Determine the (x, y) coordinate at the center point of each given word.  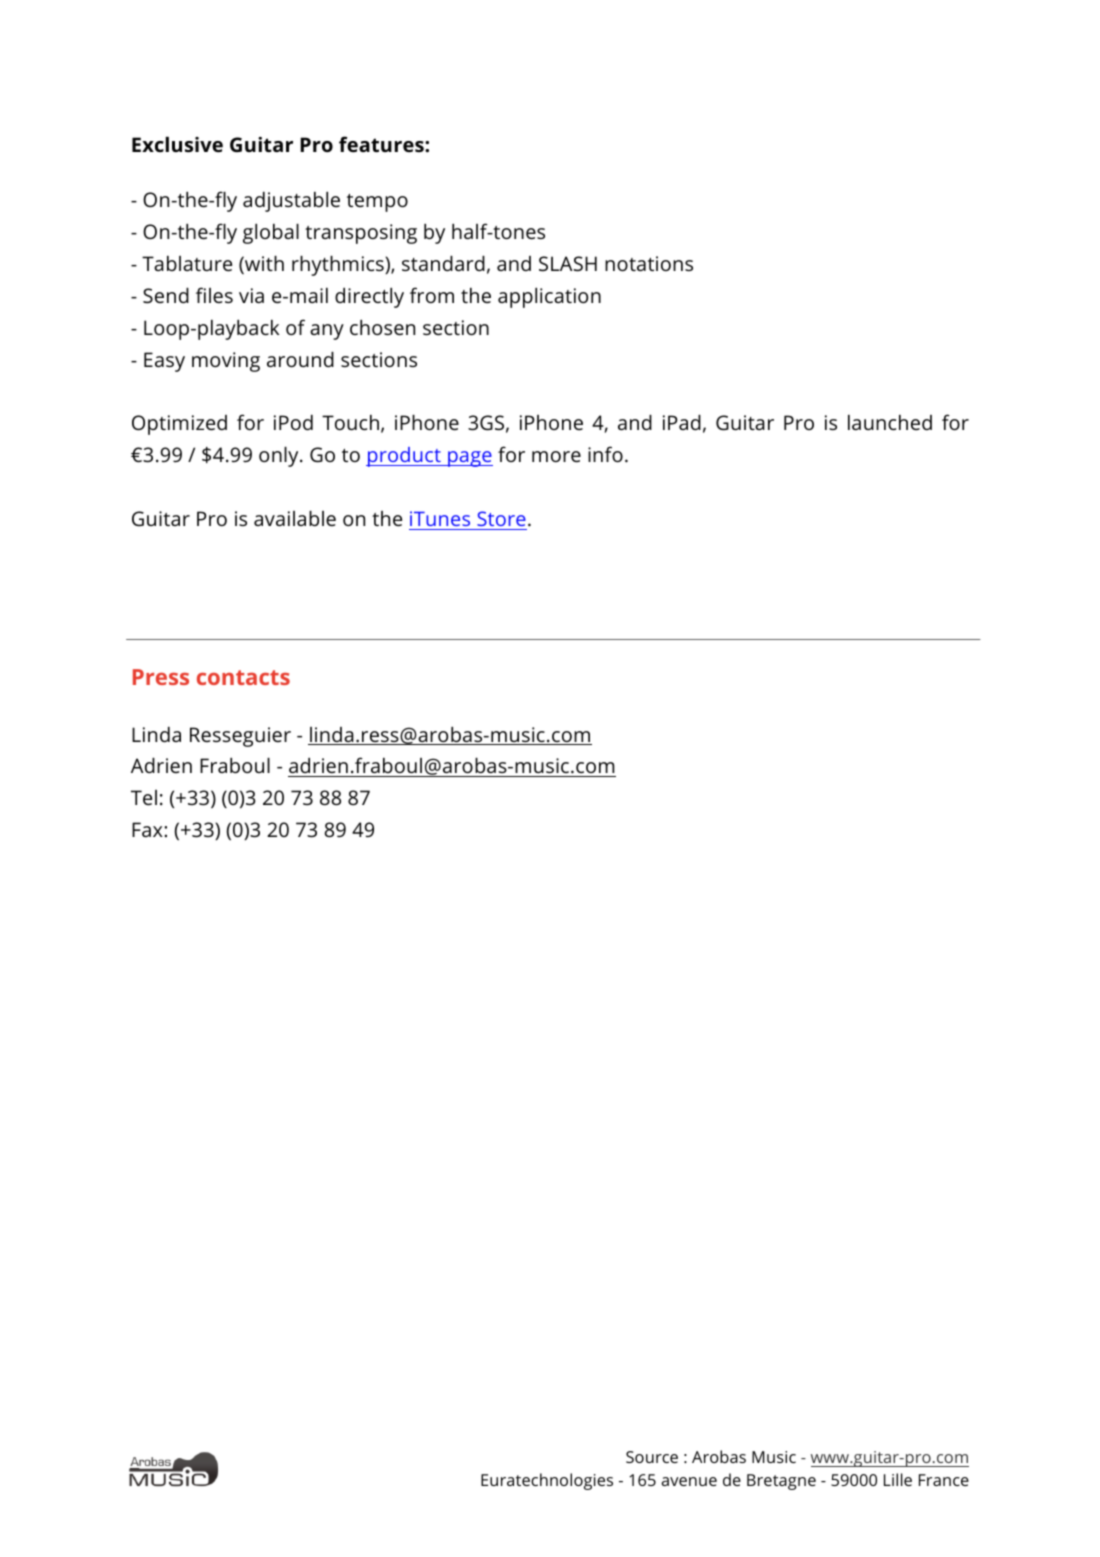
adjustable (291, 202)
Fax (148, 829)
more (556, 456)
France (944, 1480)
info (605, 454)
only (280, 457)
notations (649, 263)
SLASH (568, 264)
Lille (898, 1479)
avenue (689, 1481)
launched (890, 422)
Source (652, 1457)
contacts (243, 677)
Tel (144, 797)
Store (501, 518)
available (295, 518)
